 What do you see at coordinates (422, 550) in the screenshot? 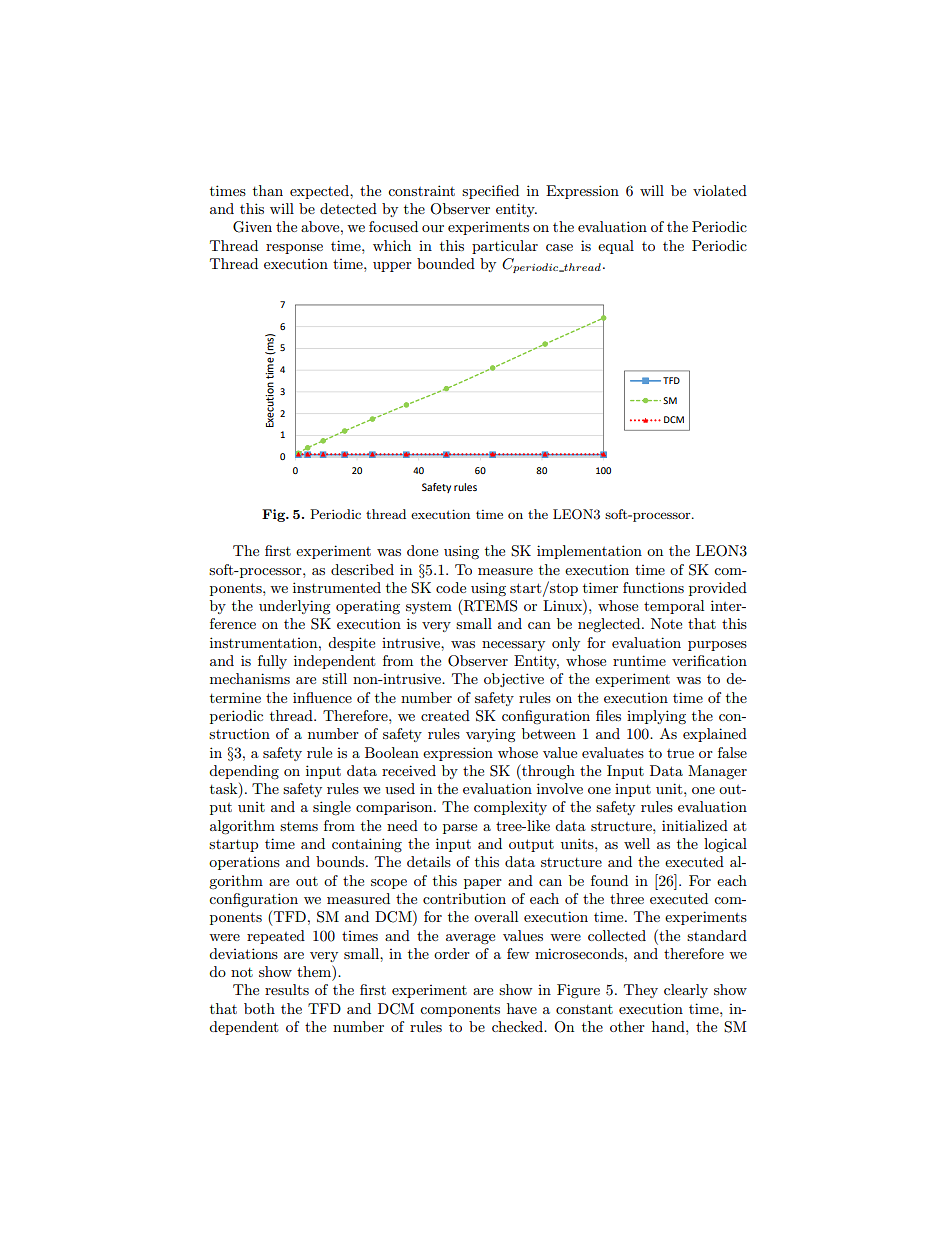
I see `done` at bounding box center [422, 550].
